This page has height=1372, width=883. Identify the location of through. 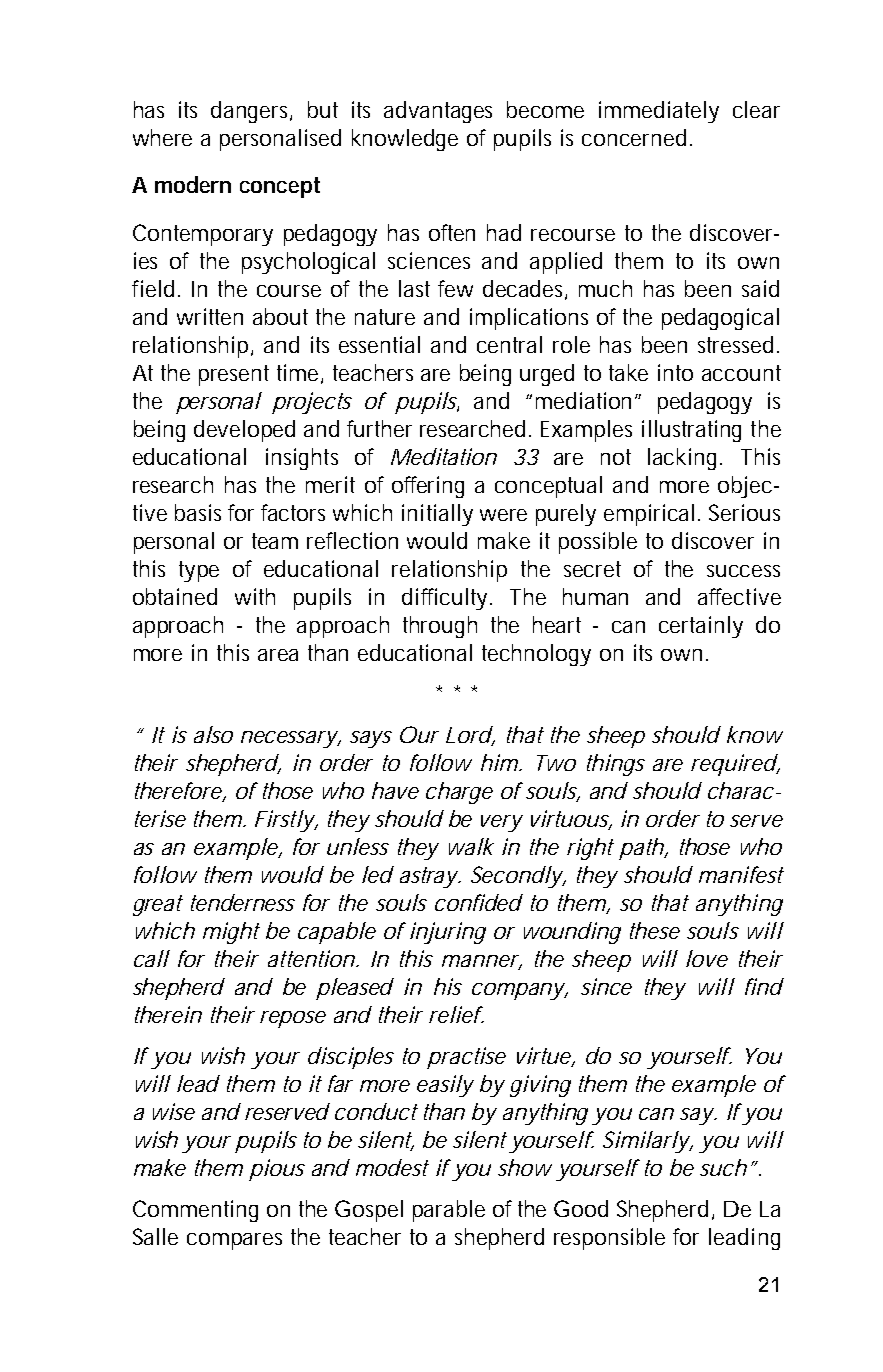
(440, 627).
